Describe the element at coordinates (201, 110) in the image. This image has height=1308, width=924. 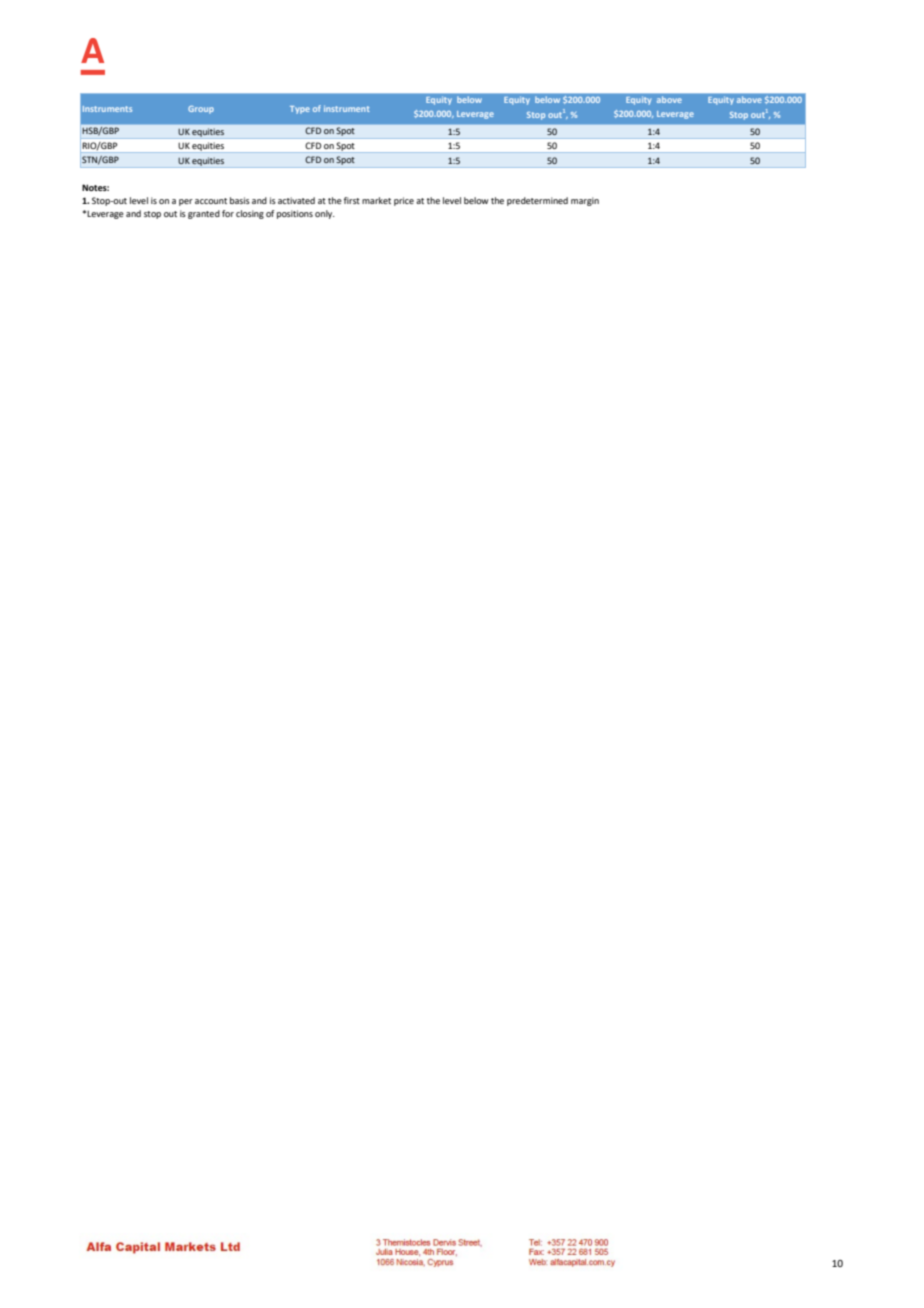
I see `Group` at that location.
